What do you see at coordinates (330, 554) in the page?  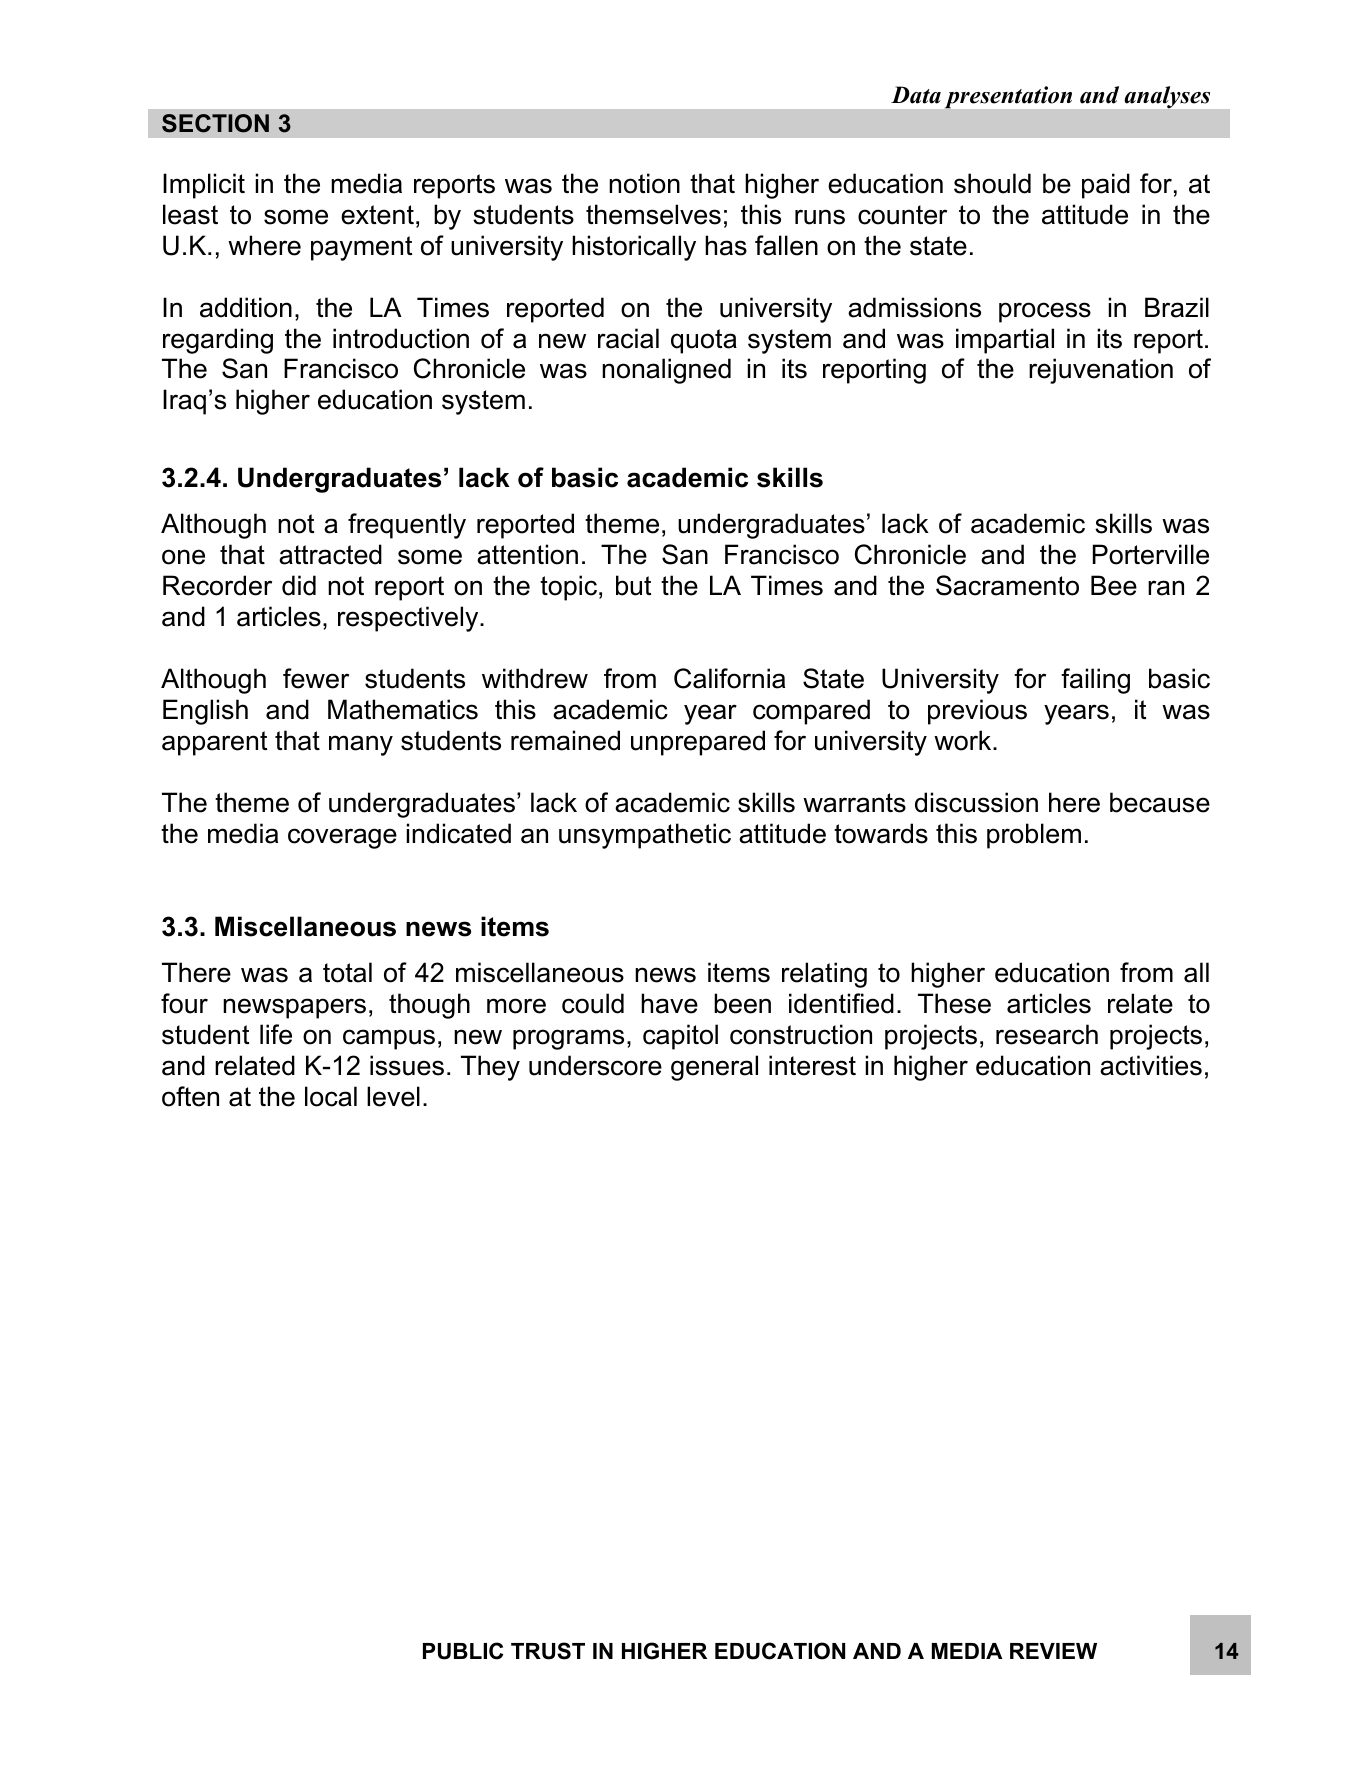 I see `attracted` at bounding box center [330, 554].
